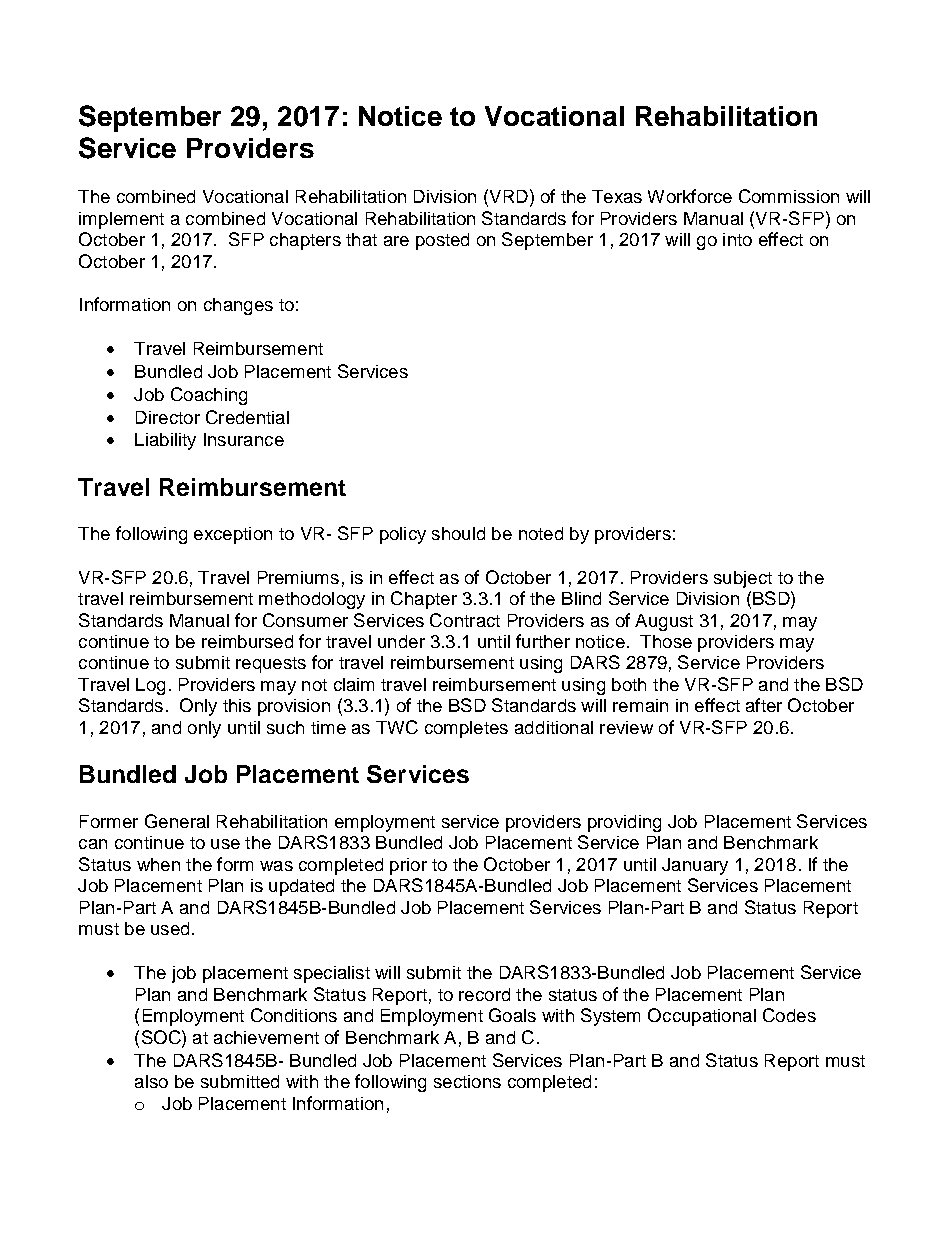  I want to click on posted, so click(442, 241).
